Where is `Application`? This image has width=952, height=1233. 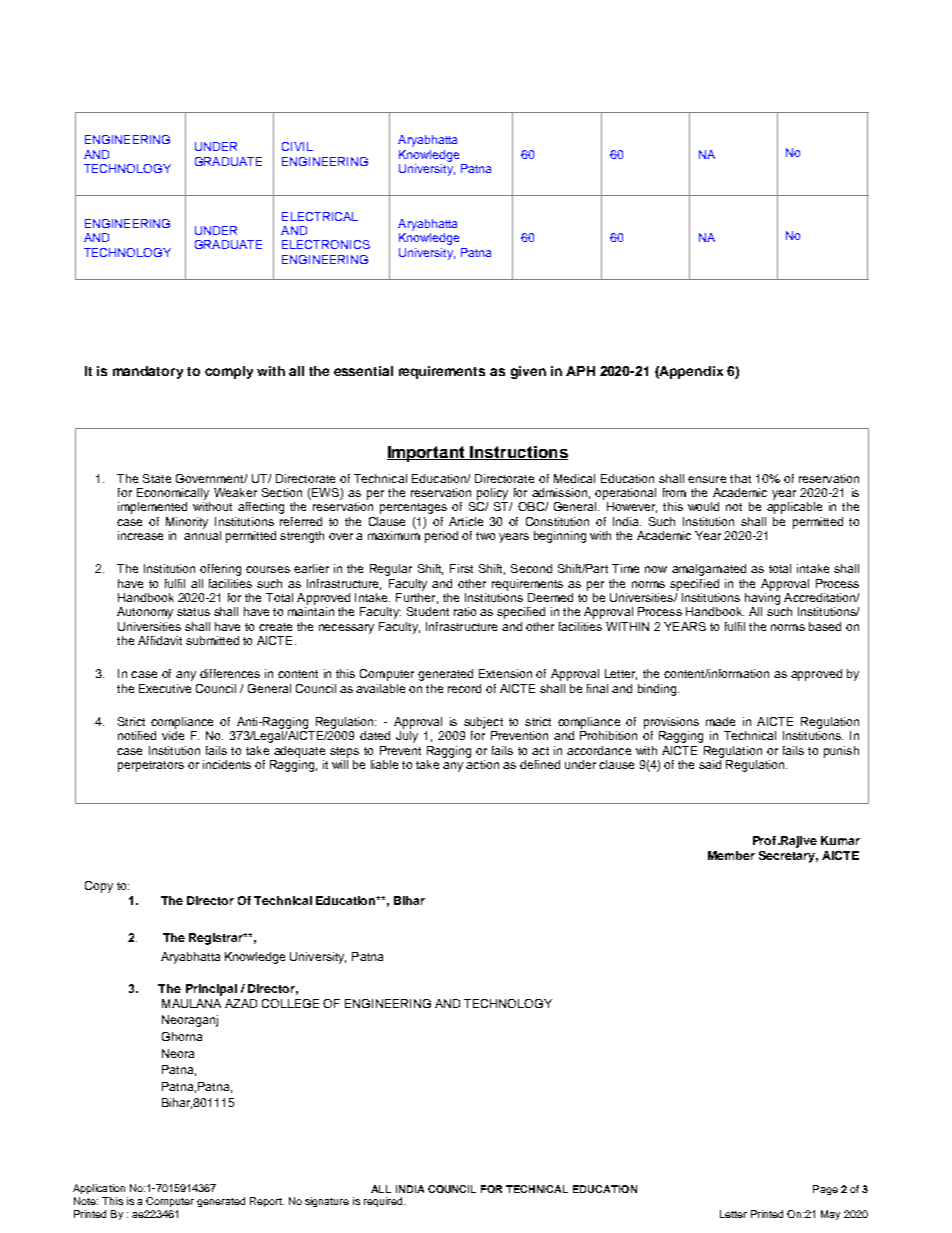
Application is located at coordinates (99, 1189).
